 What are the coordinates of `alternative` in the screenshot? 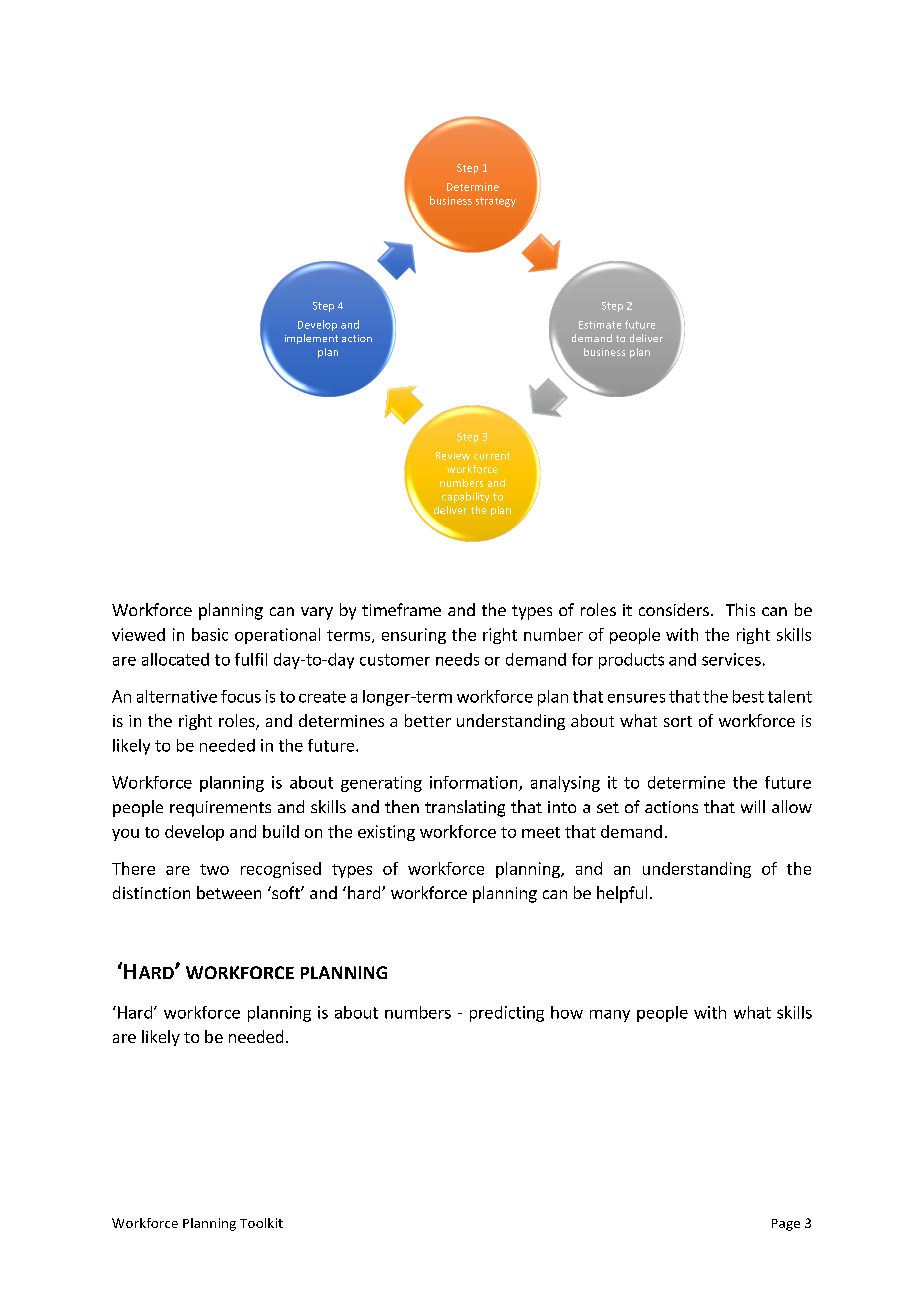 It's located at (177, 696).
